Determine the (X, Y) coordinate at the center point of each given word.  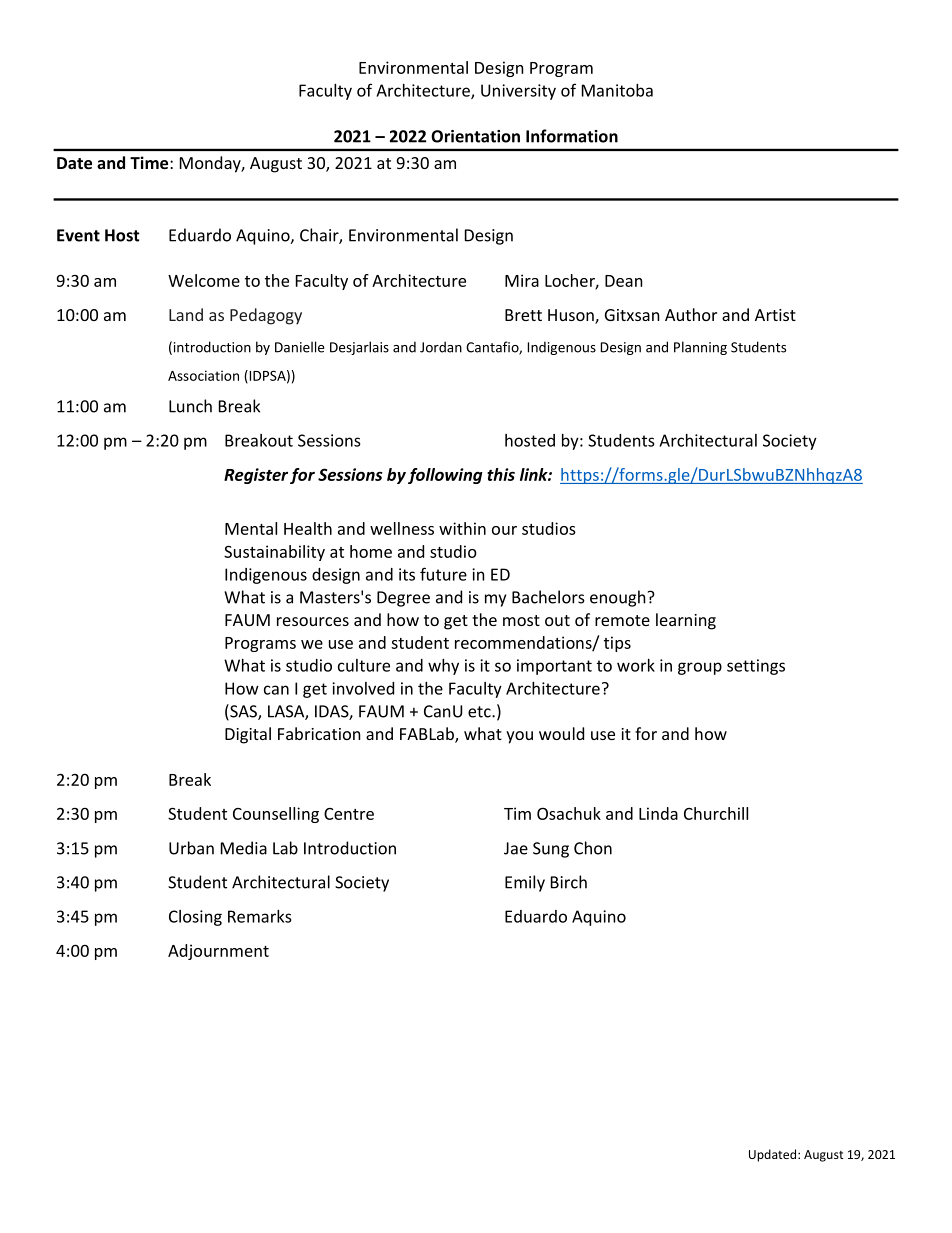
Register (256, 476)
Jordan (441, 347)
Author (691, 314)
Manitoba (617, 90)
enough (618, 598)
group (700, 668)
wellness (402, 528)
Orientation (475, 136)
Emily (525, 883)
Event (78, 235)
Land (186, 314)
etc (480, 712)
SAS (243, 712)
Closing (195, 918)
